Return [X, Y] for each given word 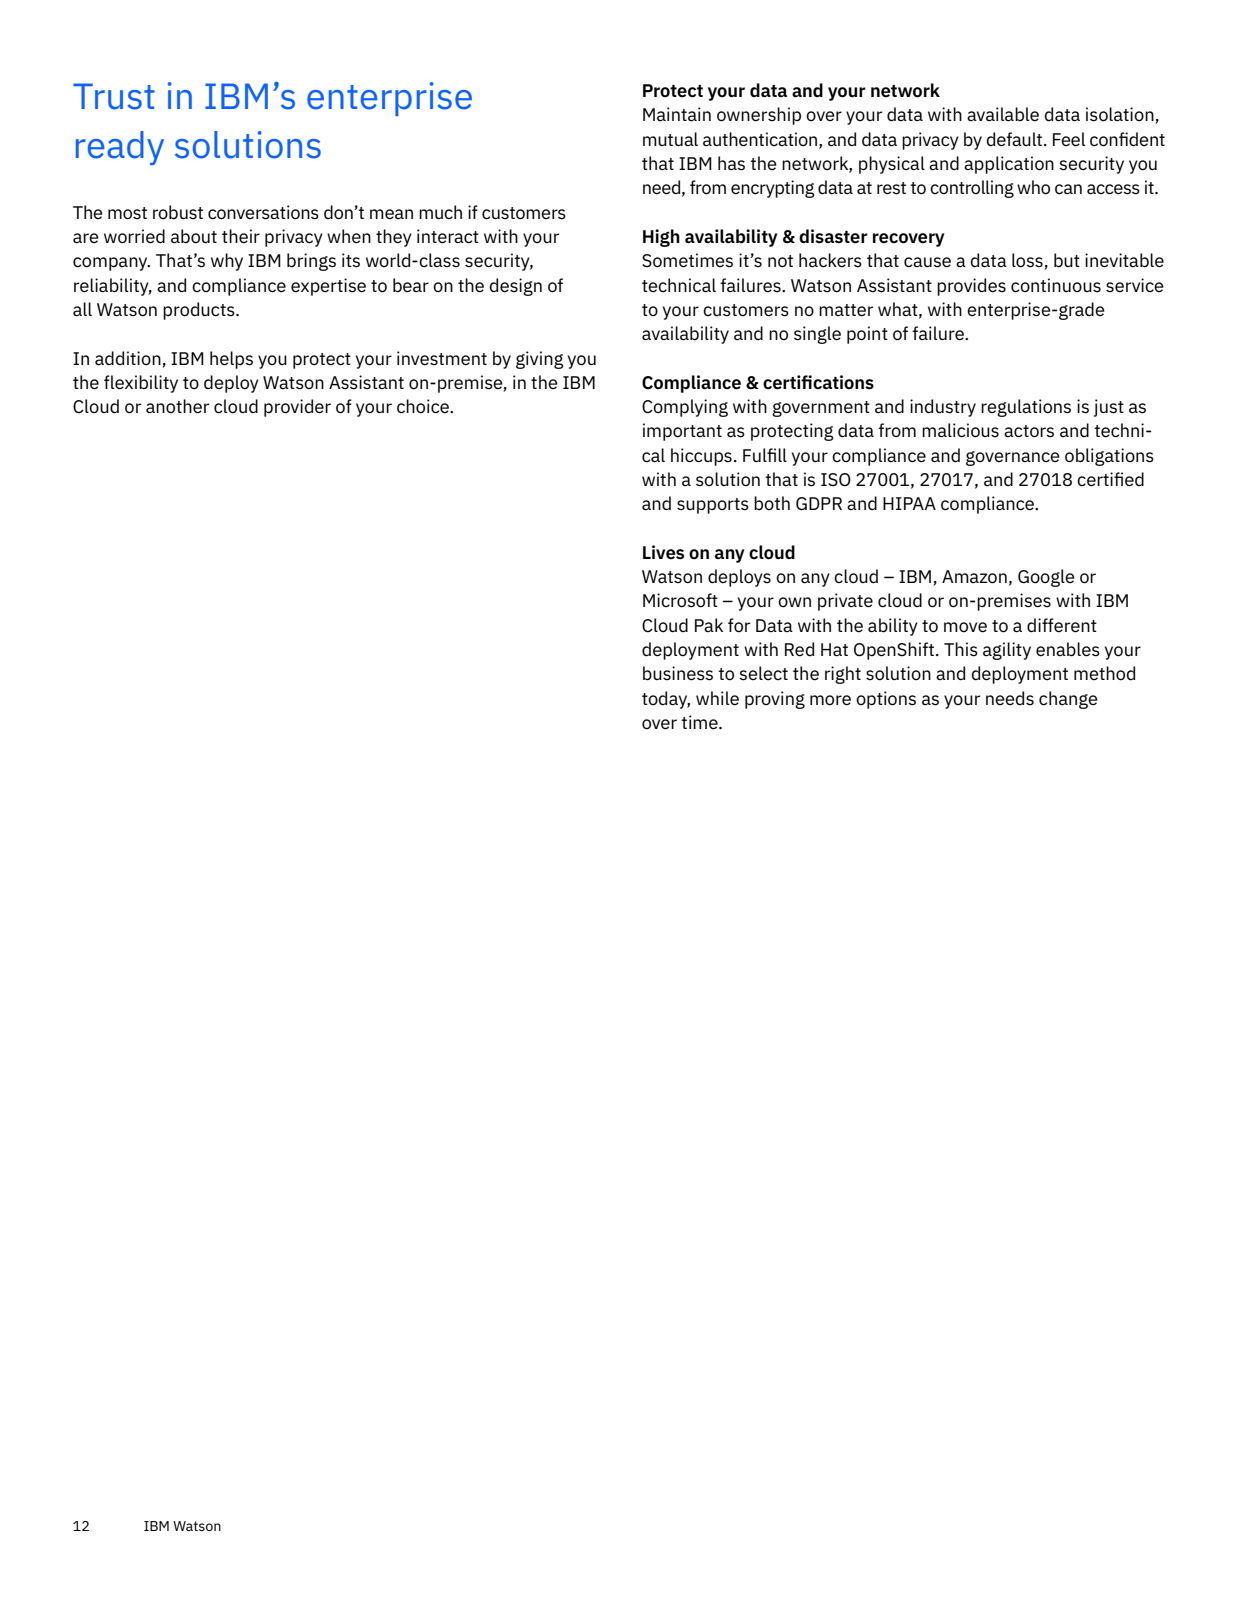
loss [1028, 261]
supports [713, 506]
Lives [663, 552]
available [1003, 114]
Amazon [974, 577]
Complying [685, 408]
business [678, 673]
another [177, 406]
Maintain [677, 114]
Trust [114, 96]
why [227, 262]
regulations [1026, 408]
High [661, 238]
